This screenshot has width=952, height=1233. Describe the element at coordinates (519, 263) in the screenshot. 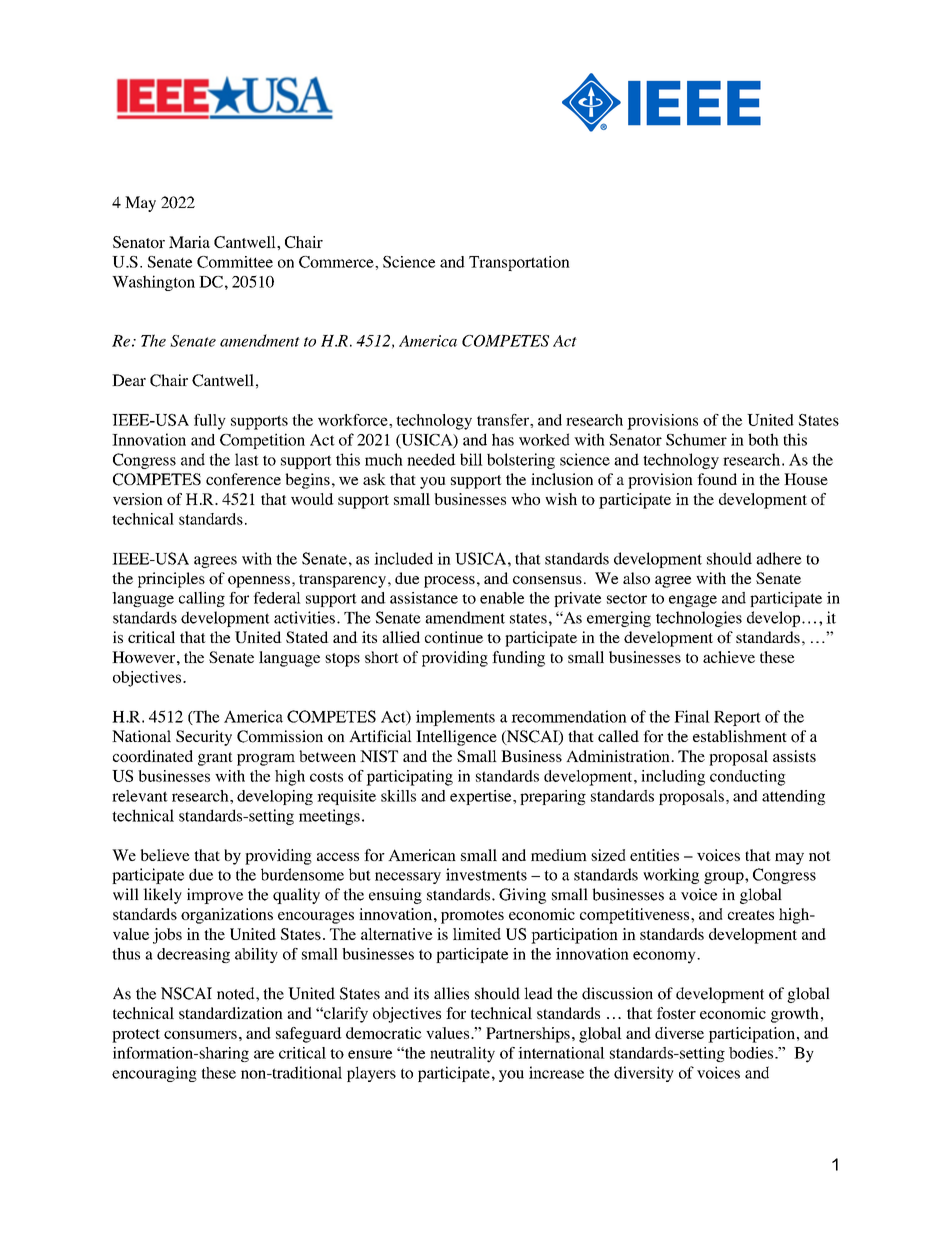

I see `Transportation` at that location.
